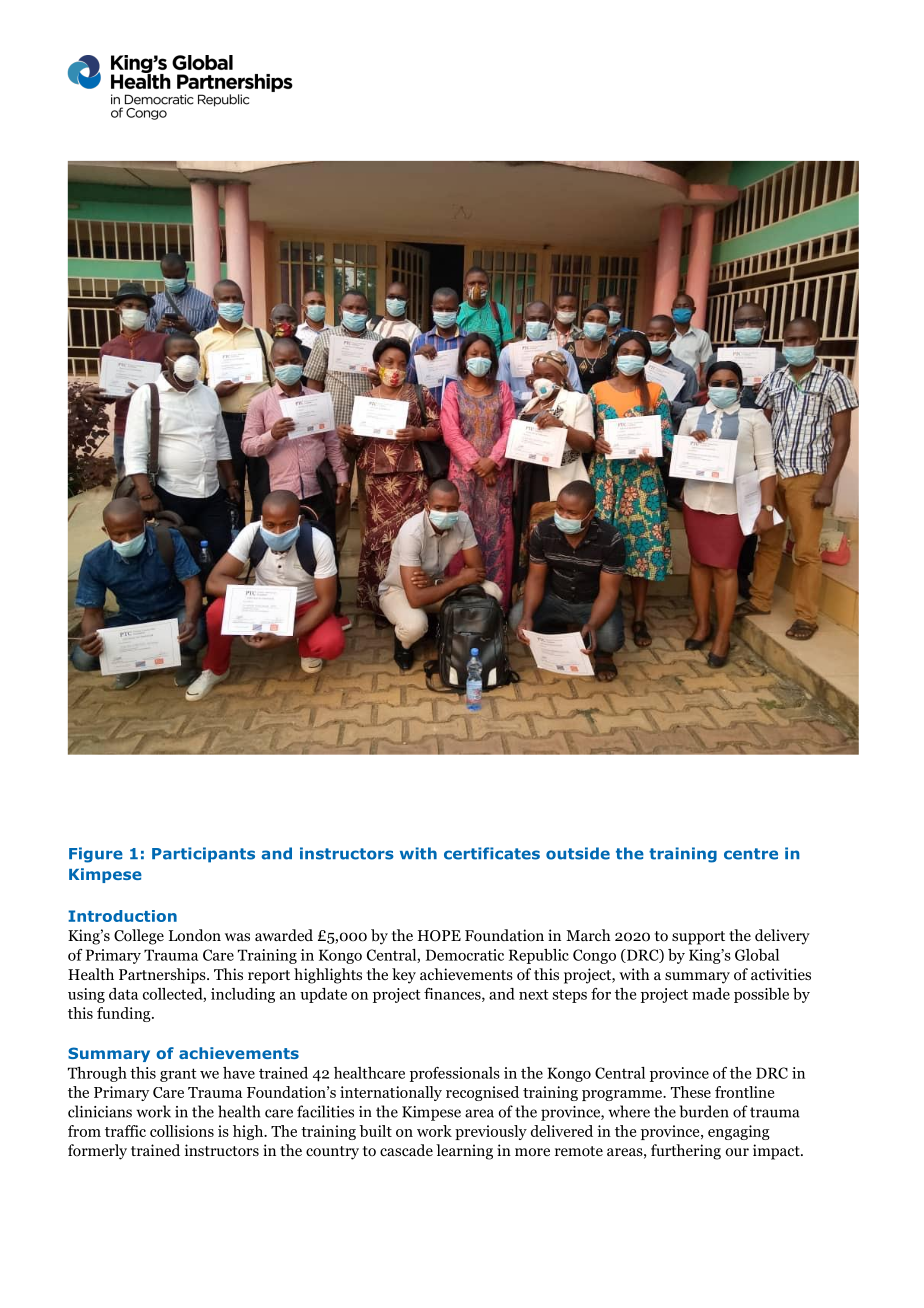 Image resolution: width=924 pixels, height=1308 pixels. Describe the element at coordinates (751, 854) in the screenshot. I see `centre` at that location.
